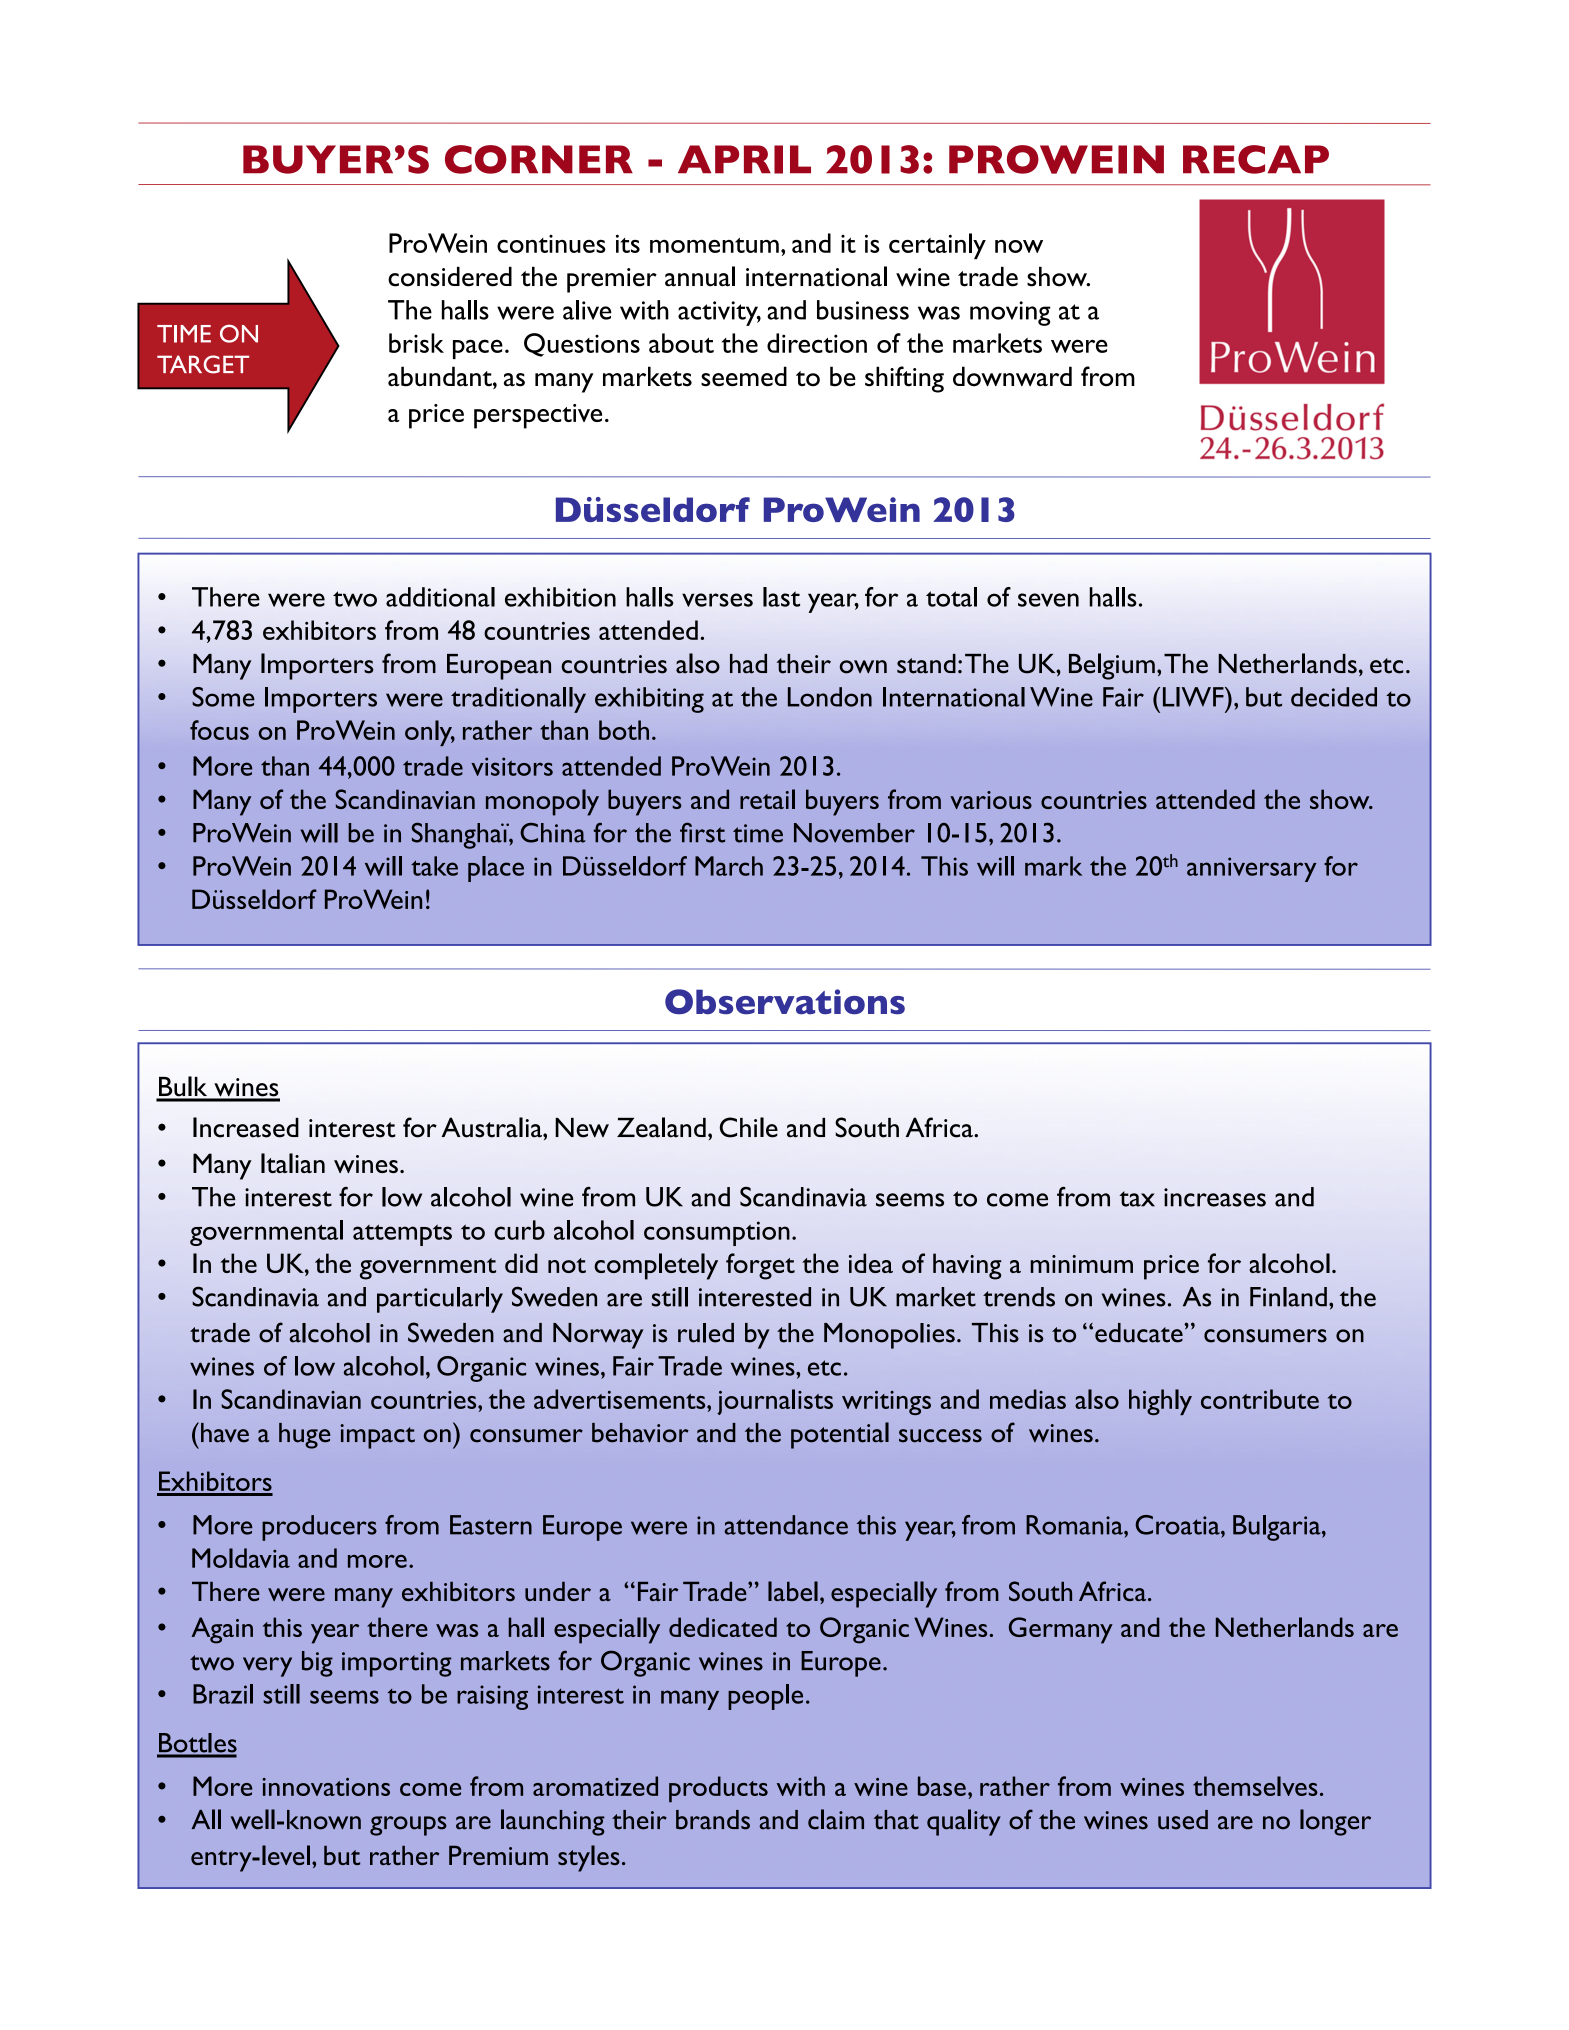 The height and width of the image is (2030, 1569). I want to click on RECAP, so click(1256, 159).
